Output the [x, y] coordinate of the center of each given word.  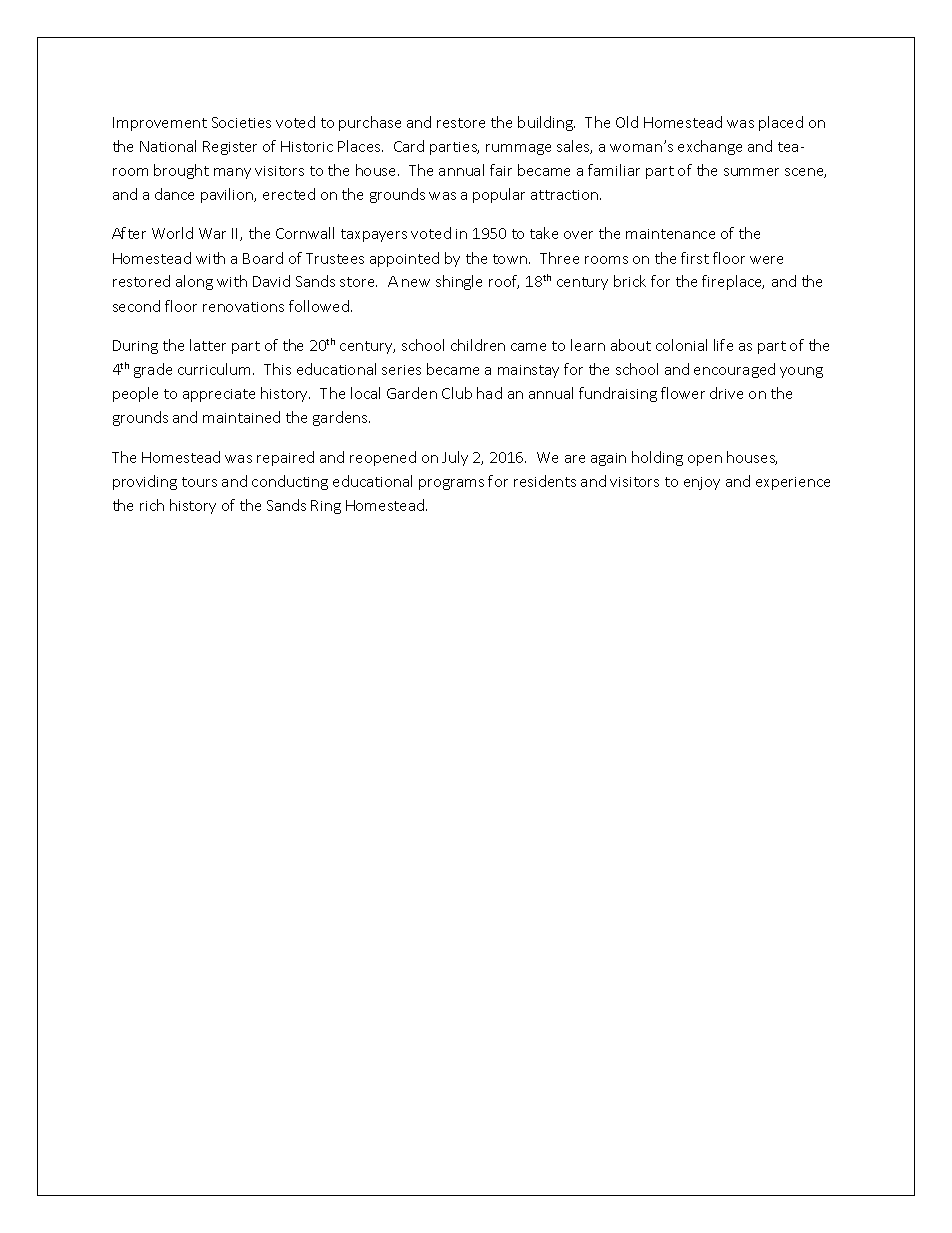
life [723, 345]
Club [457, 393]
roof [504, 282]
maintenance [670, 234]
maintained [241, 417]
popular [499, 195]
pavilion [228, 195]
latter [208, 345]
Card [409, 146]
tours [199, 482]
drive [726, 393]
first [695, 258]
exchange [710, 147]
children [478, 345]
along [194, 282]
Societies [241, 122]
